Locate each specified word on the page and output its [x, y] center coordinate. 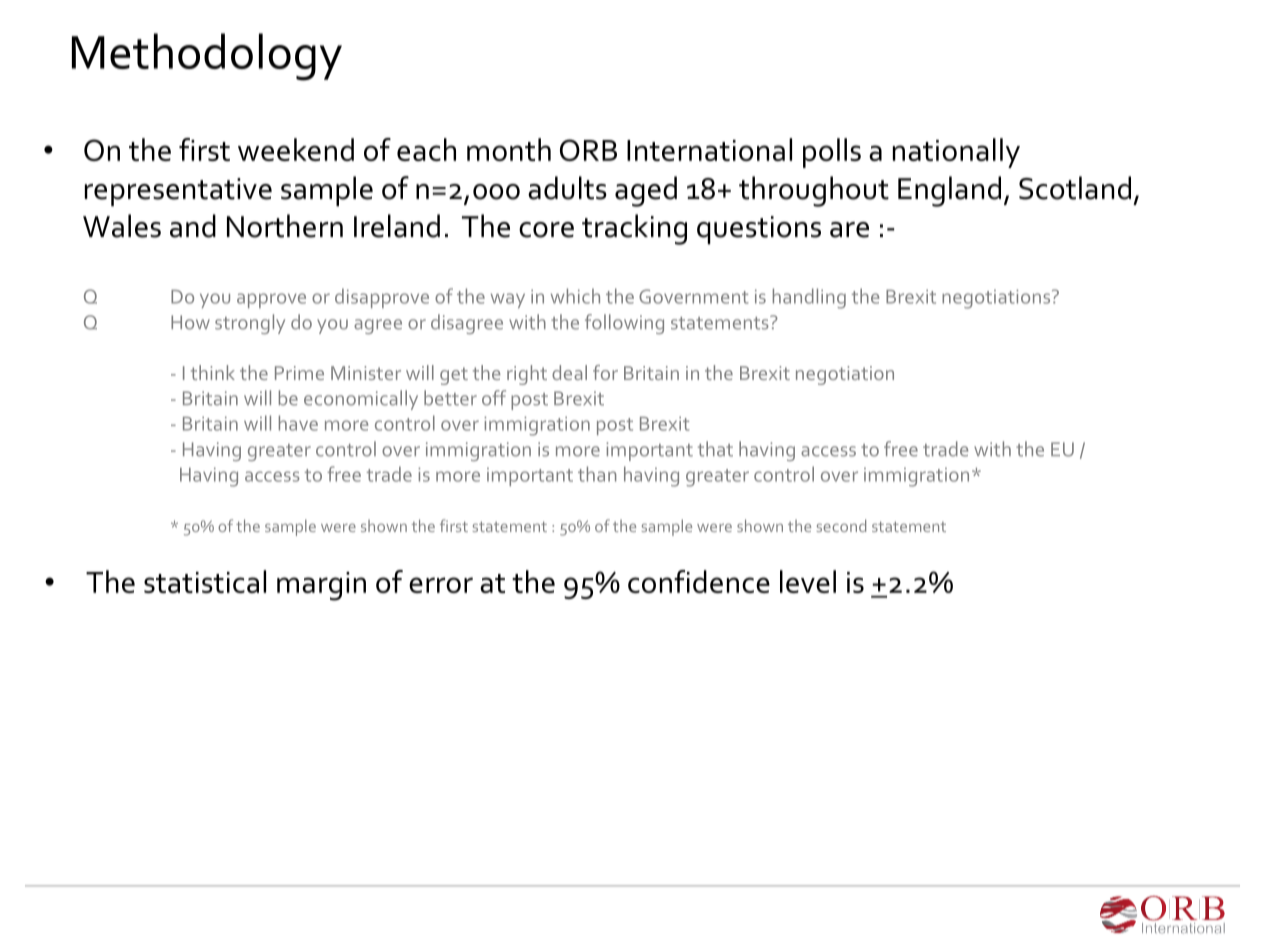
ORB [588, 150]
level [808, 581]
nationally [956, 153]
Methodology [207, 57]
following [624, 324]
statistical [205, 581]
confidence [699, 581]
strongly [250, 324]
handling [809, 298]
